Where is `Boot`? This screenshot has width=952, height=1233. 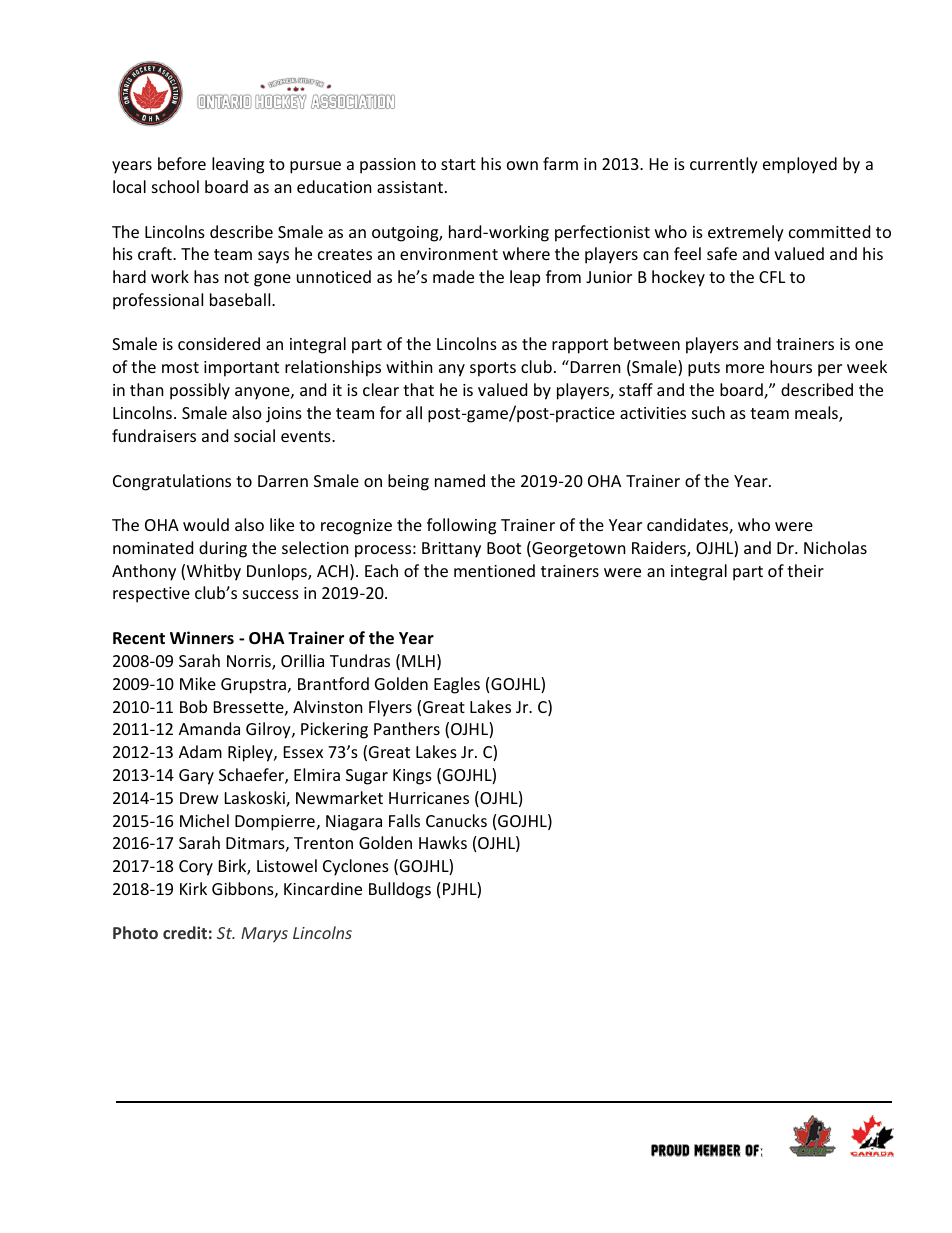 Boot is located at coordinates (504, 548).
